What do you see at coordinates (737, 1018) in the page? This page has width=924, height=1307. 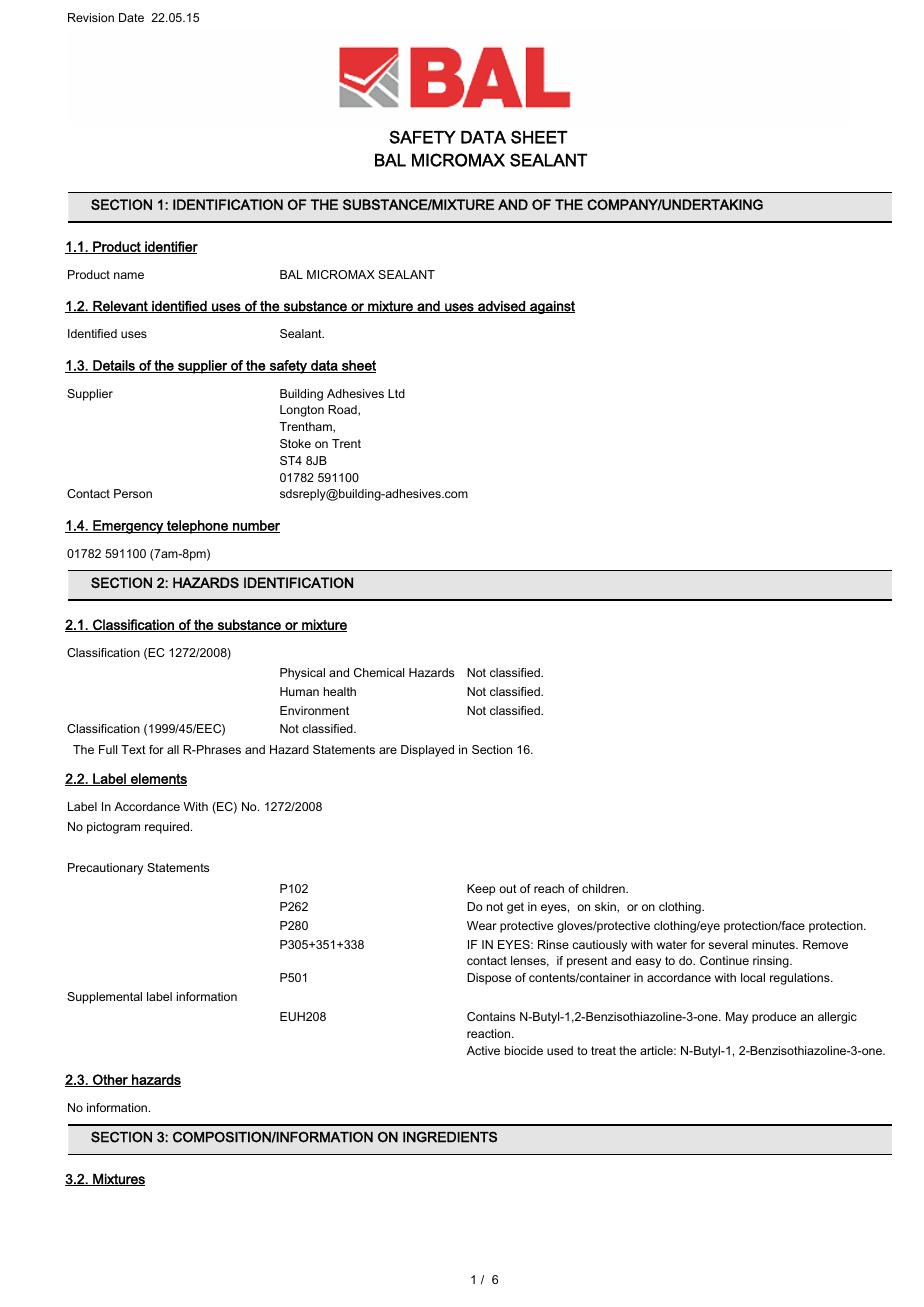 I see `May` at bounding box center [737, 1018].
